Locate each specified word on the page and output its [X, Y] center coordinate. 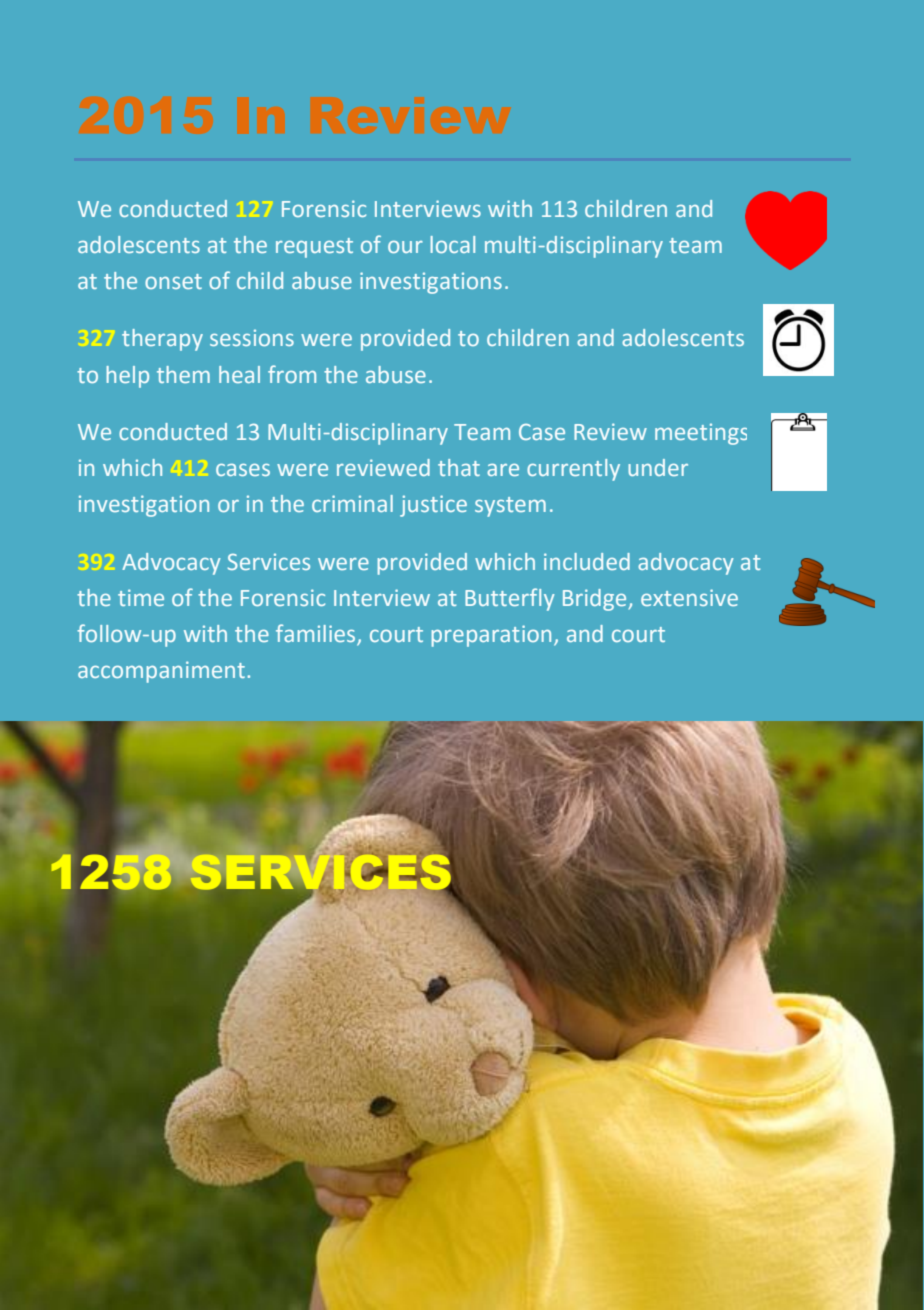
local [453, 244]
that [459, 467]
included [587, 561]
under [658, 467]
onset [173, 281]
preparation [491, 636]
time [141, 597]
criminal [352, 503]
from [292, 374]
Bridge [594, 600]
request [314, 248]
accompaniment [161, 672]
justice [433, 506]
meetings [701, 434]
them [183, 374]
